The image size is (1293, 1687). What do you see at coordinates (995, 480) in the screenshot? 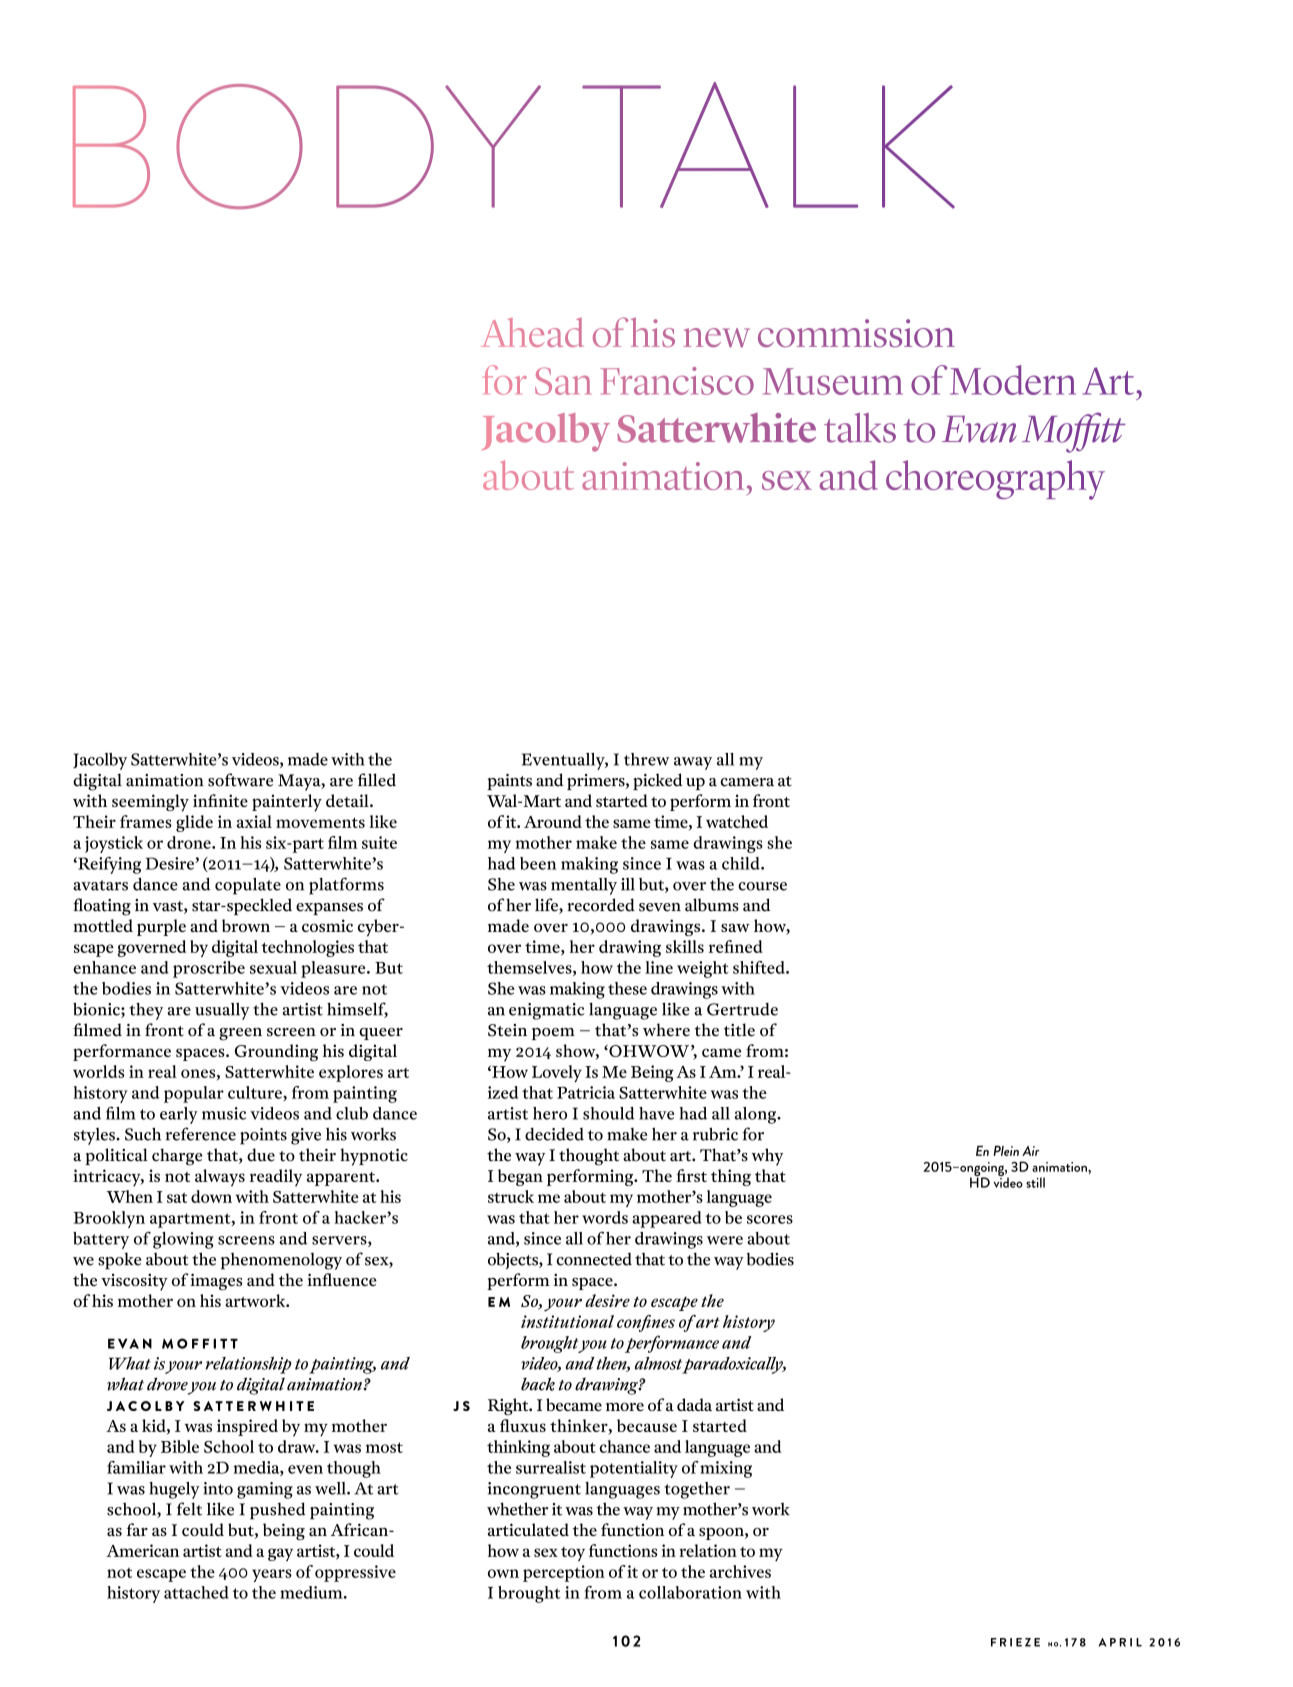
I see `choreography` at bounding box center [995, 480].
